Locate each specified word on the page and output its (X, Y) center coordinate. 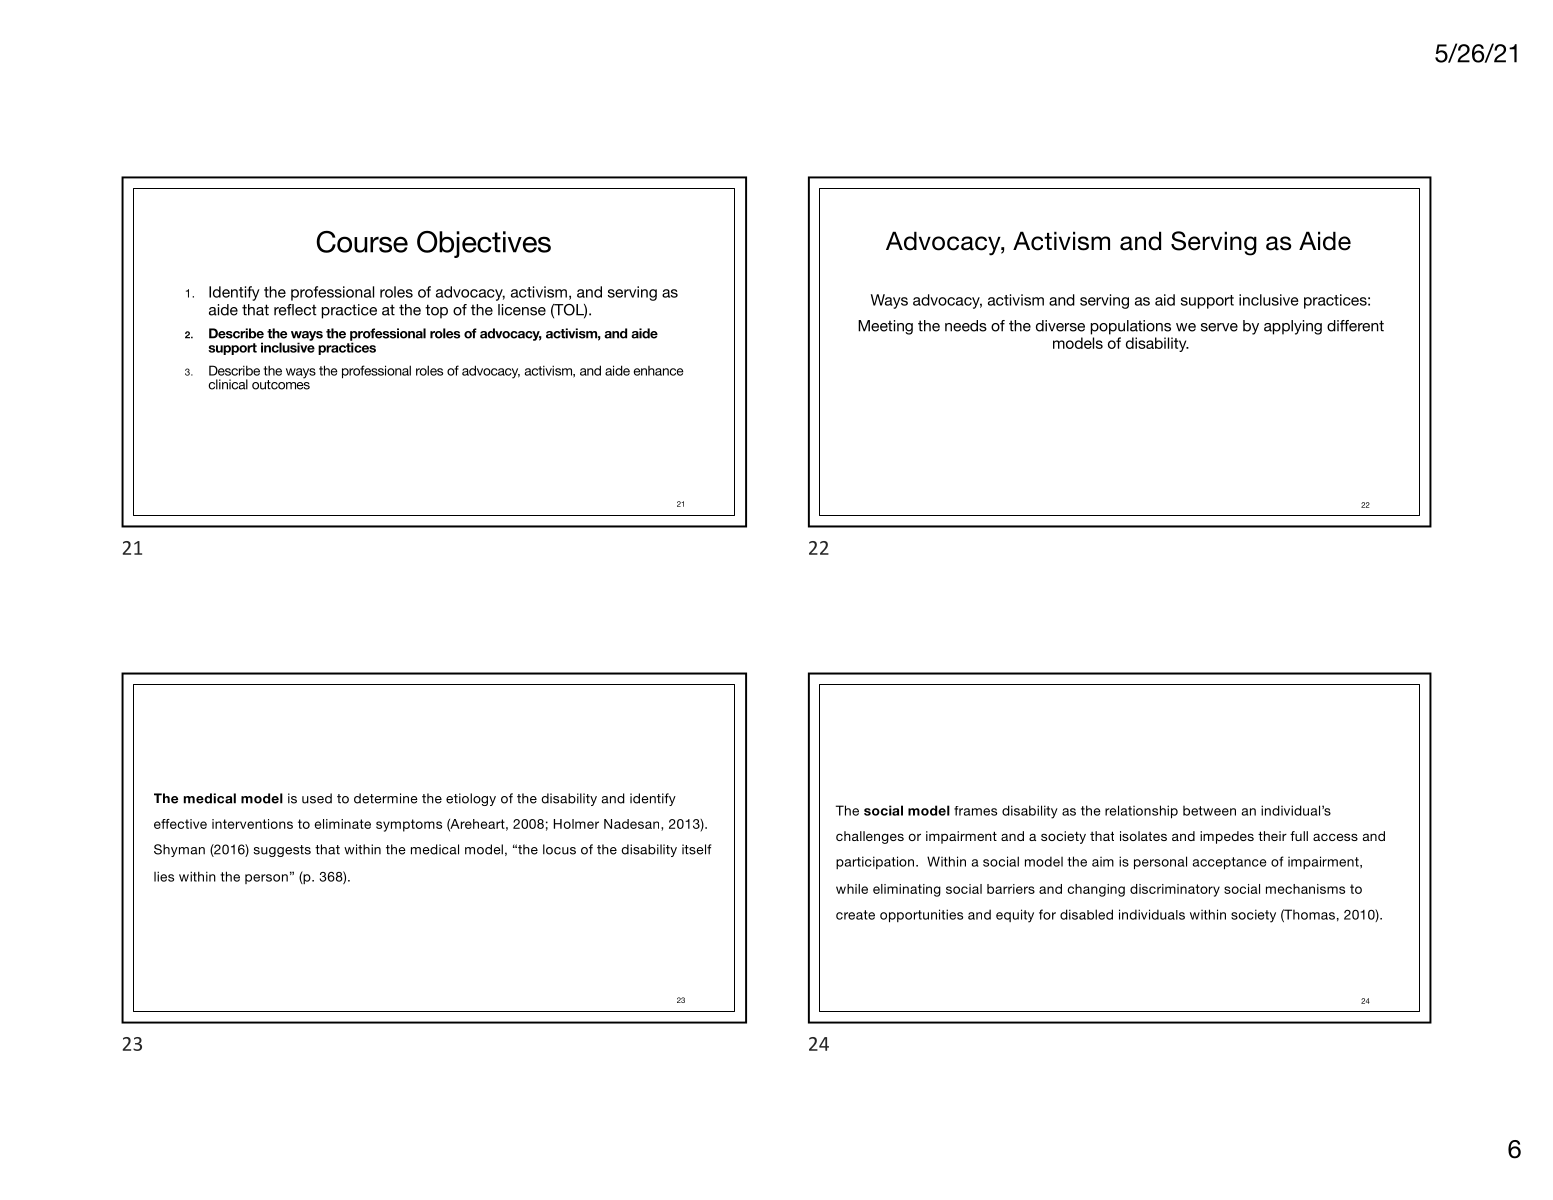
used (317, 798)
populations (1130, 327)
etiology (471, 799)
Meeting (885, 327)
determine (386, 798)
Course (362, 242)
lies (164, 876)
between (1209, 811)
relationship (1141, 812)
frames (975, 811)
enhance (659, 371)
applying (1293, 327)
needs (966, 326)
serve (1219, 327)
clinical (228, 384)
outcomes (281, 384)
